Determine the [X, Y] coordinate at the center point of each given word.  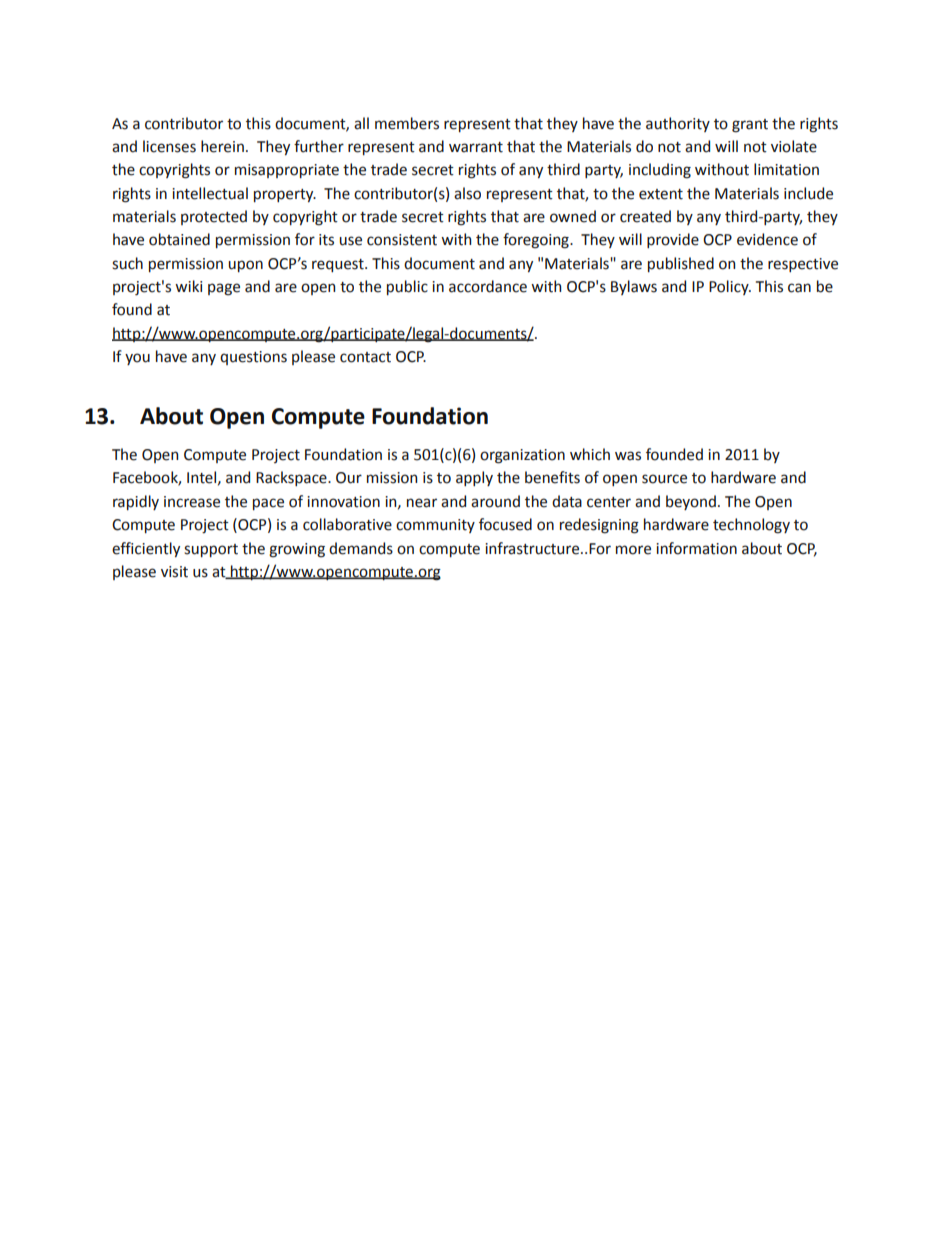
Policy [730, 287]
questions [253, 358]
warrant [476, 147]
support [211, 550]
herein [222, 146]
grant [750, 126]
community [435, 526]
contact [365, 357]
